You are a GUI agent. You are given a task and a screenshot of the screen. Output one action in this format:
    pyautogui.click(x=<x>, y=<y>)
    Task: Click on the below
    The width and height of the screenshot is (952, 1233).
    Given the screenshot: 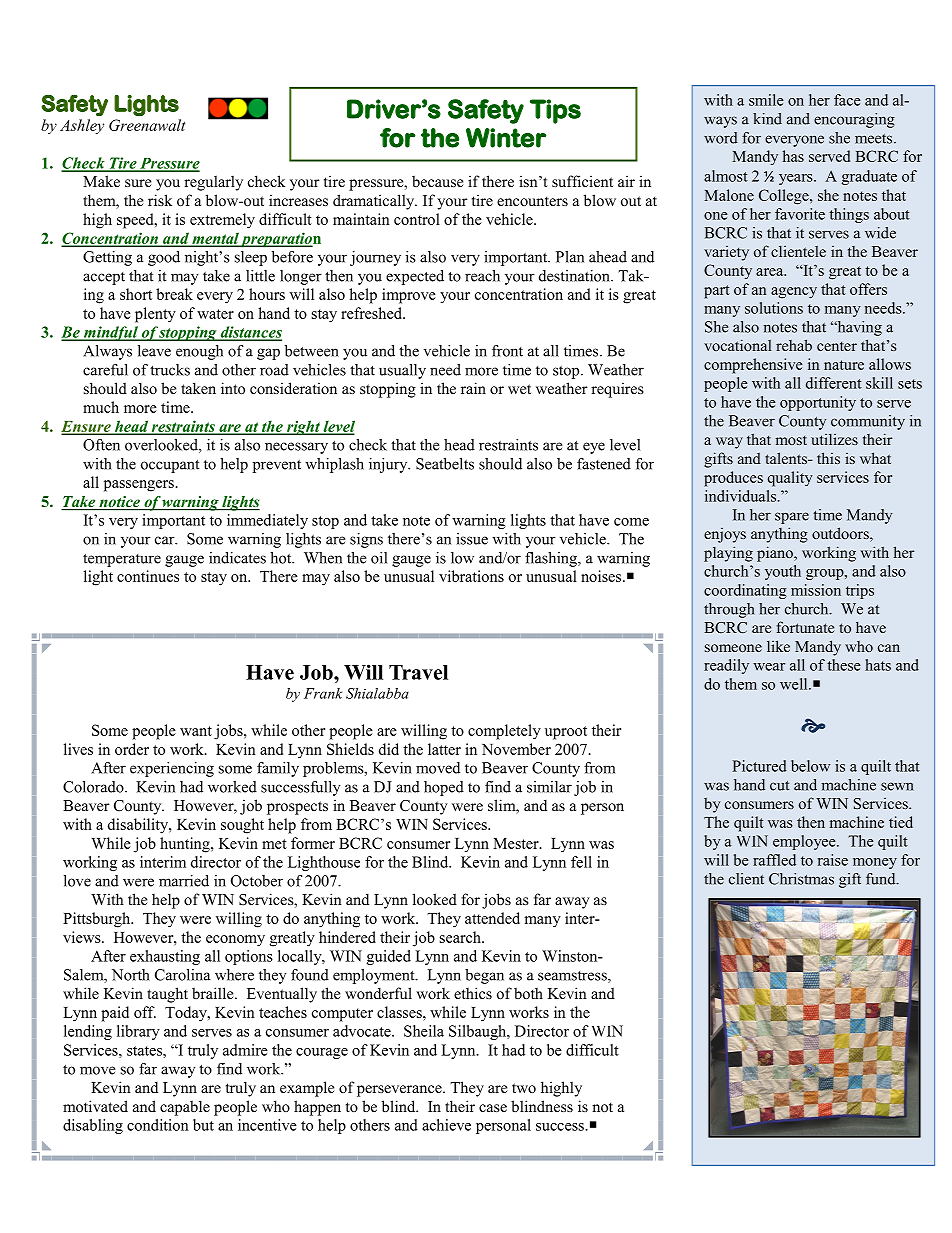 What is the action you would take?
    pyautogui.click(x=810, y=766)
